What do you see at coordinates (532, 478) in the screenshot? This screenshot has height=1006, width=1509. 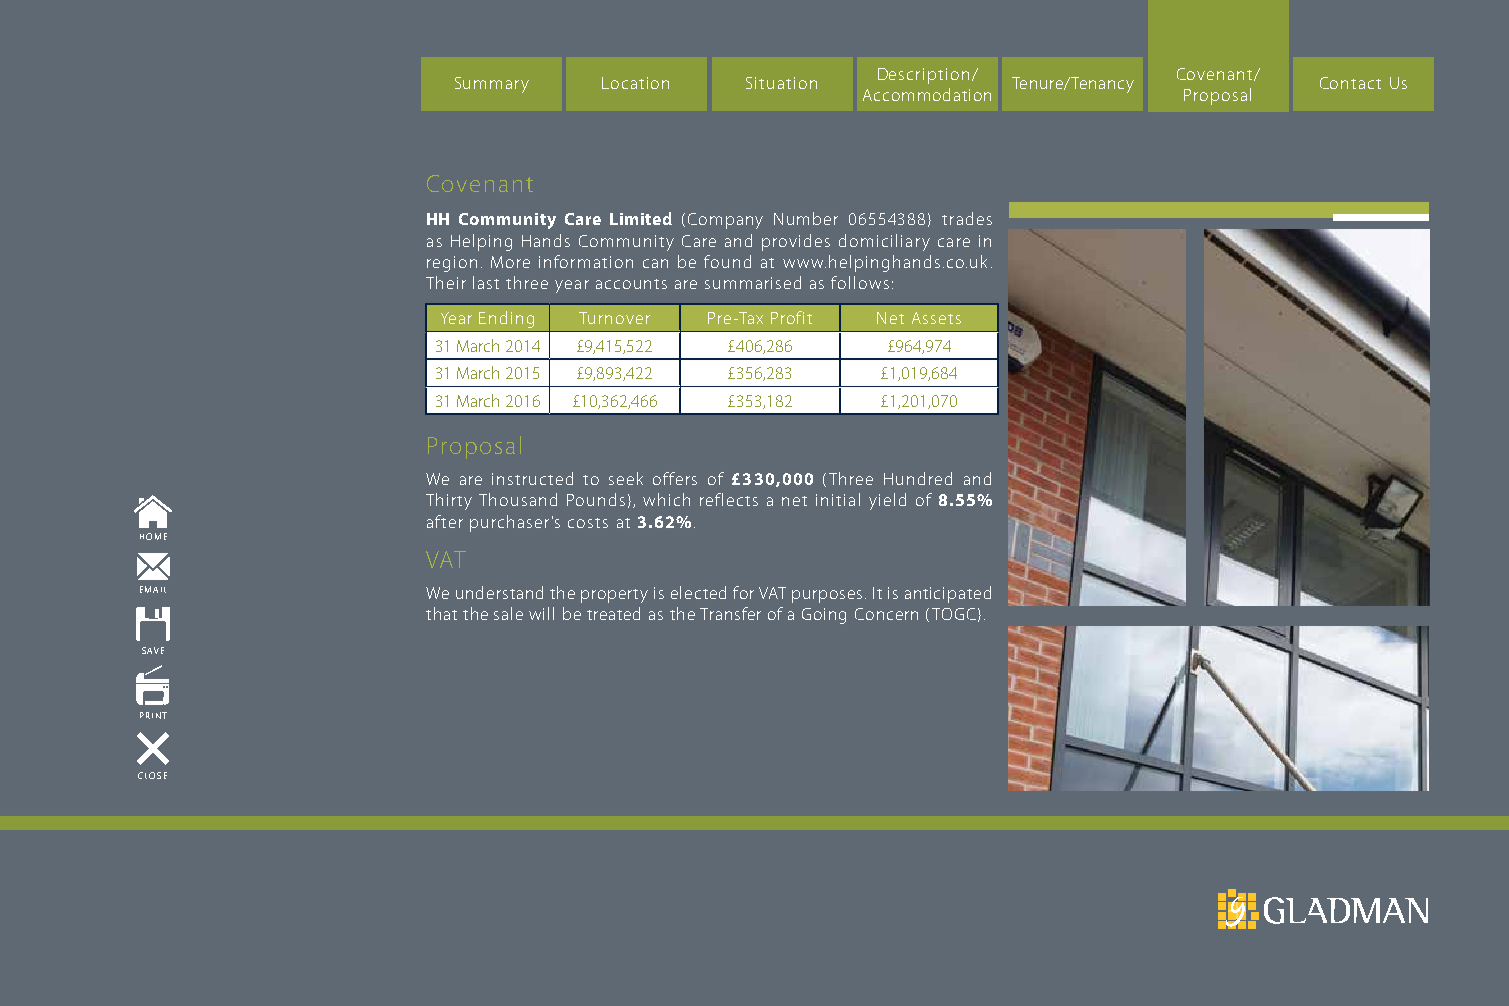 I see `instructed` at bounding box center [532, 478].
